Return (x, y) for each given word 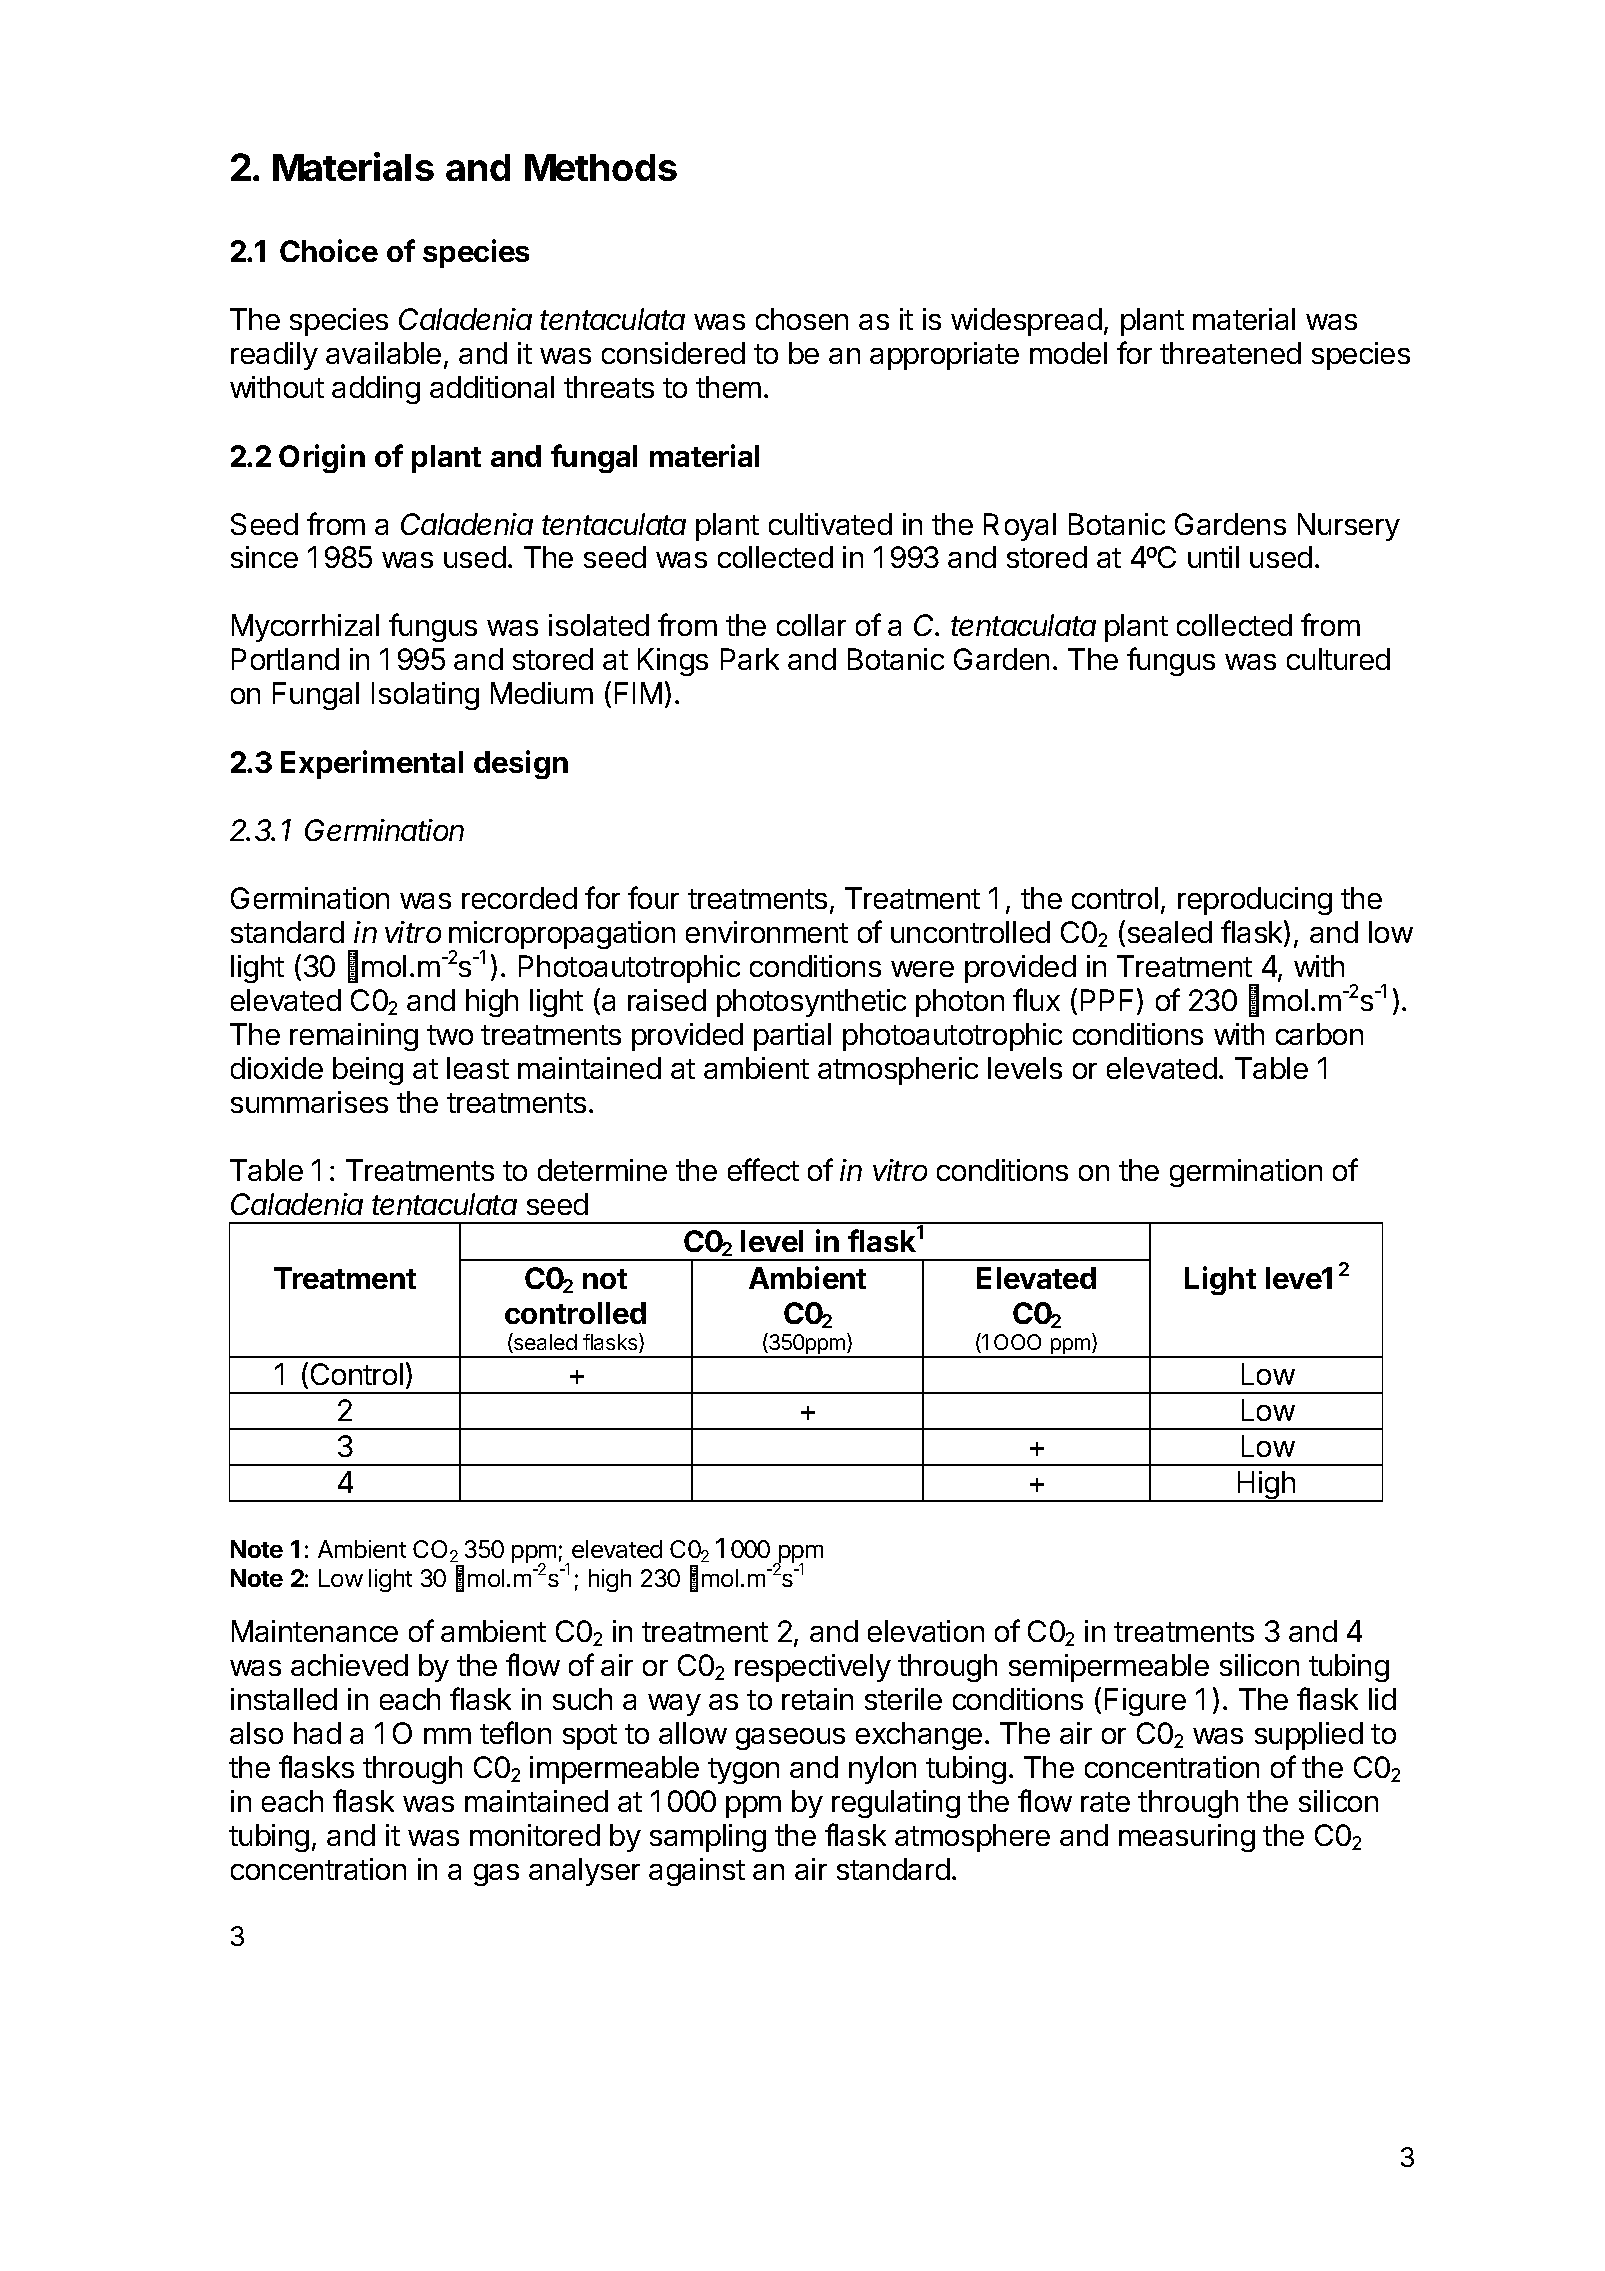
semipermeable (1109, 1668)
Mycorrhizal (305, 628)
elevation (926, 1631)
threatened (1230, 353)
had (317, 1733)
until (1213, 557)
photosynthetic (811, 1003)
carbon (1319, 1034)
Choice (329, 250)
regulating (896, 1804)
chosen (802, 319)
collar (811, 625)
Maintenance (315, 1631)
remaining (354, 1037)
